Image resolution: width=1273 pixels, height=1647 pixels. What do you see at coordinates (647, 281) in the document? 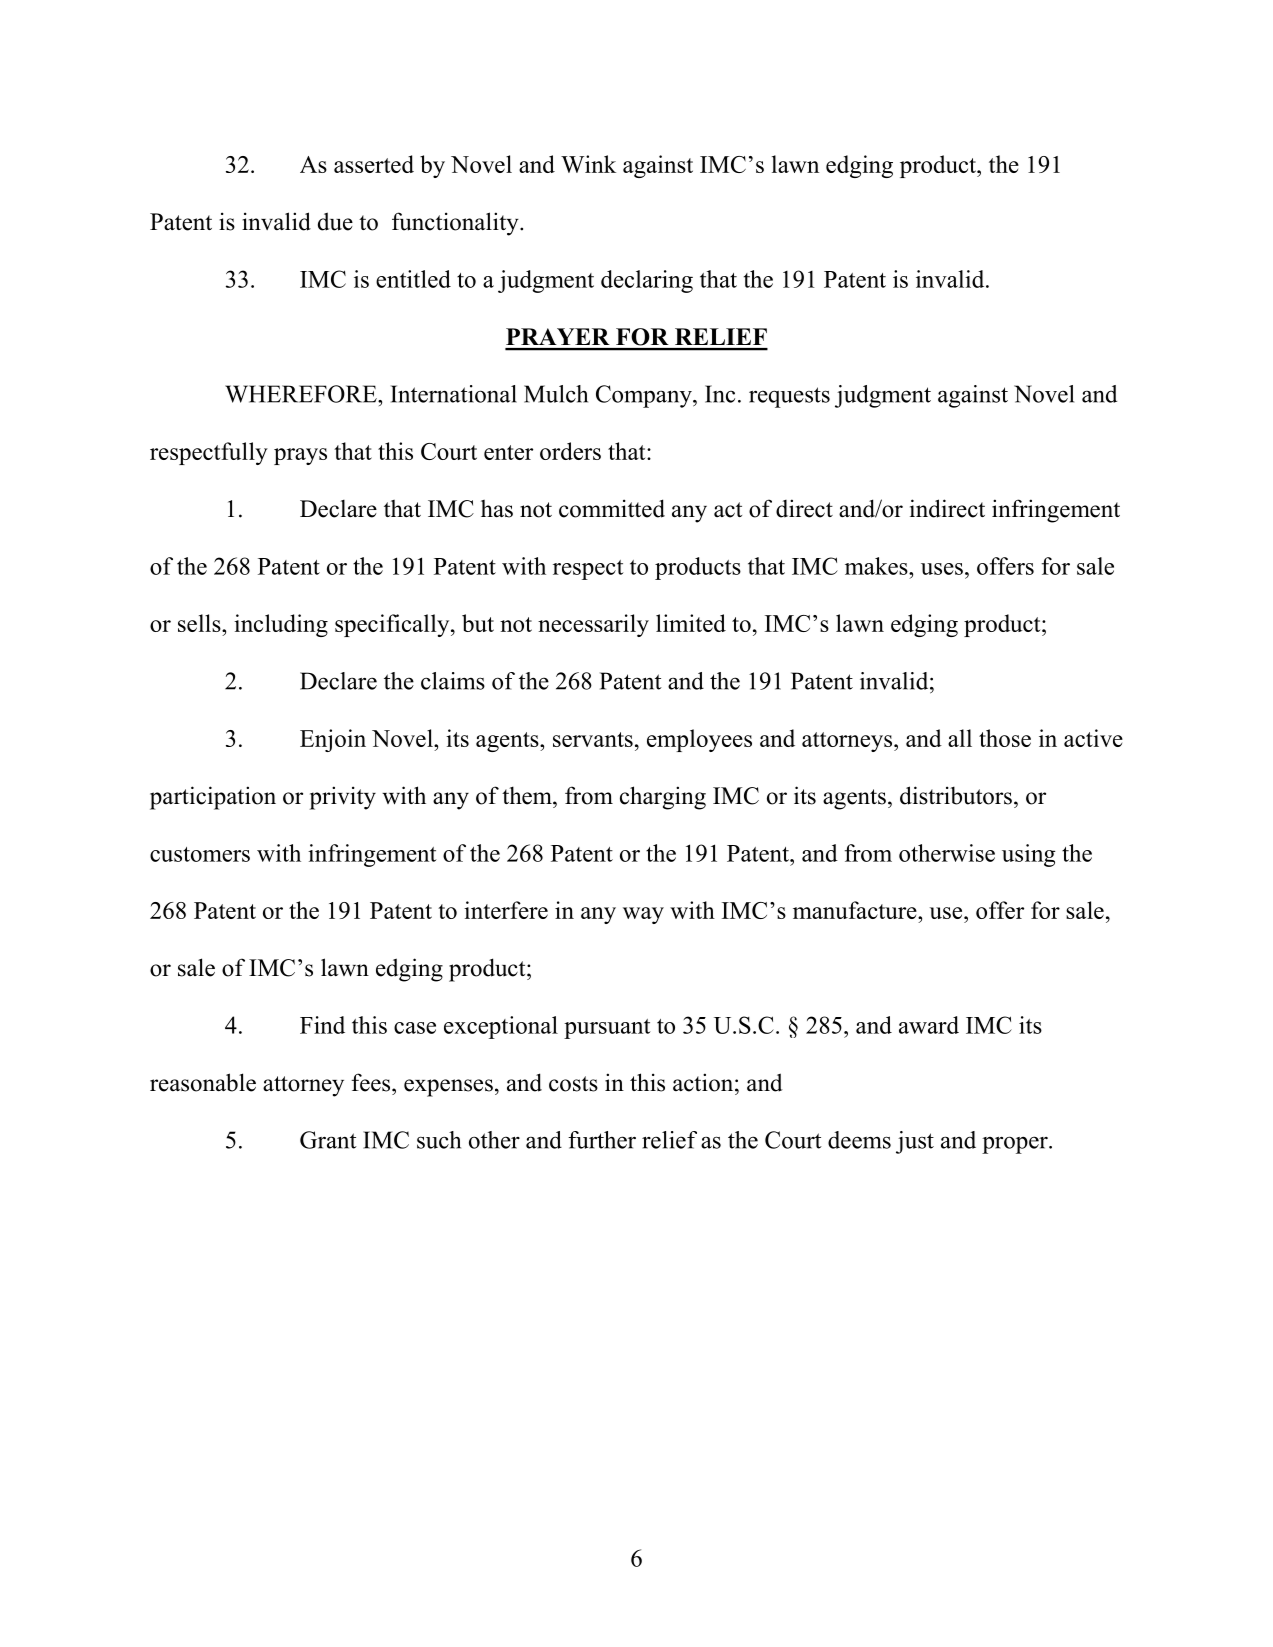
I see `declaring` at bounding box center [647, 281].
